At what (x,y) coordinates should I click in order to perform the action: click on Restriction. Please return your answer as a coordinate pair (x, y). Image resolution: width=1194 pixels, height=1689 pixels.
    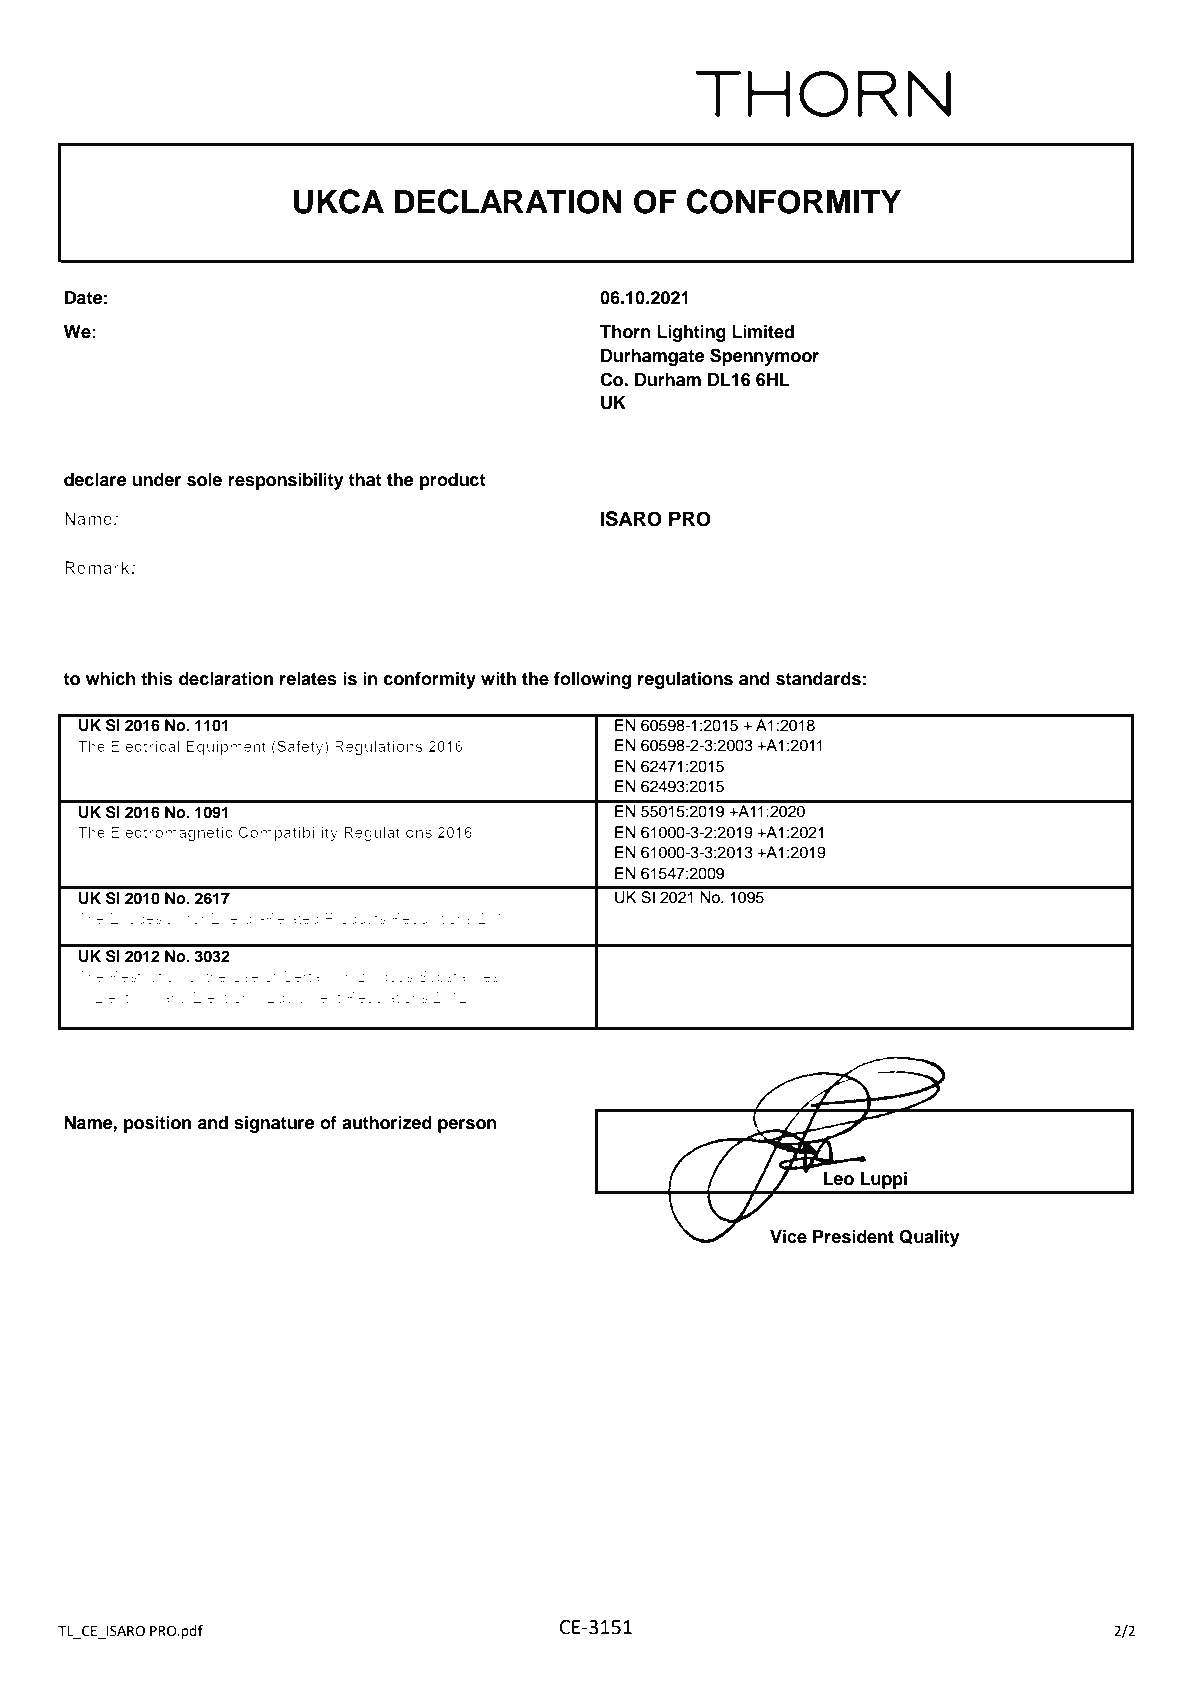
    Looking at the image, I should click on (146, 976).
